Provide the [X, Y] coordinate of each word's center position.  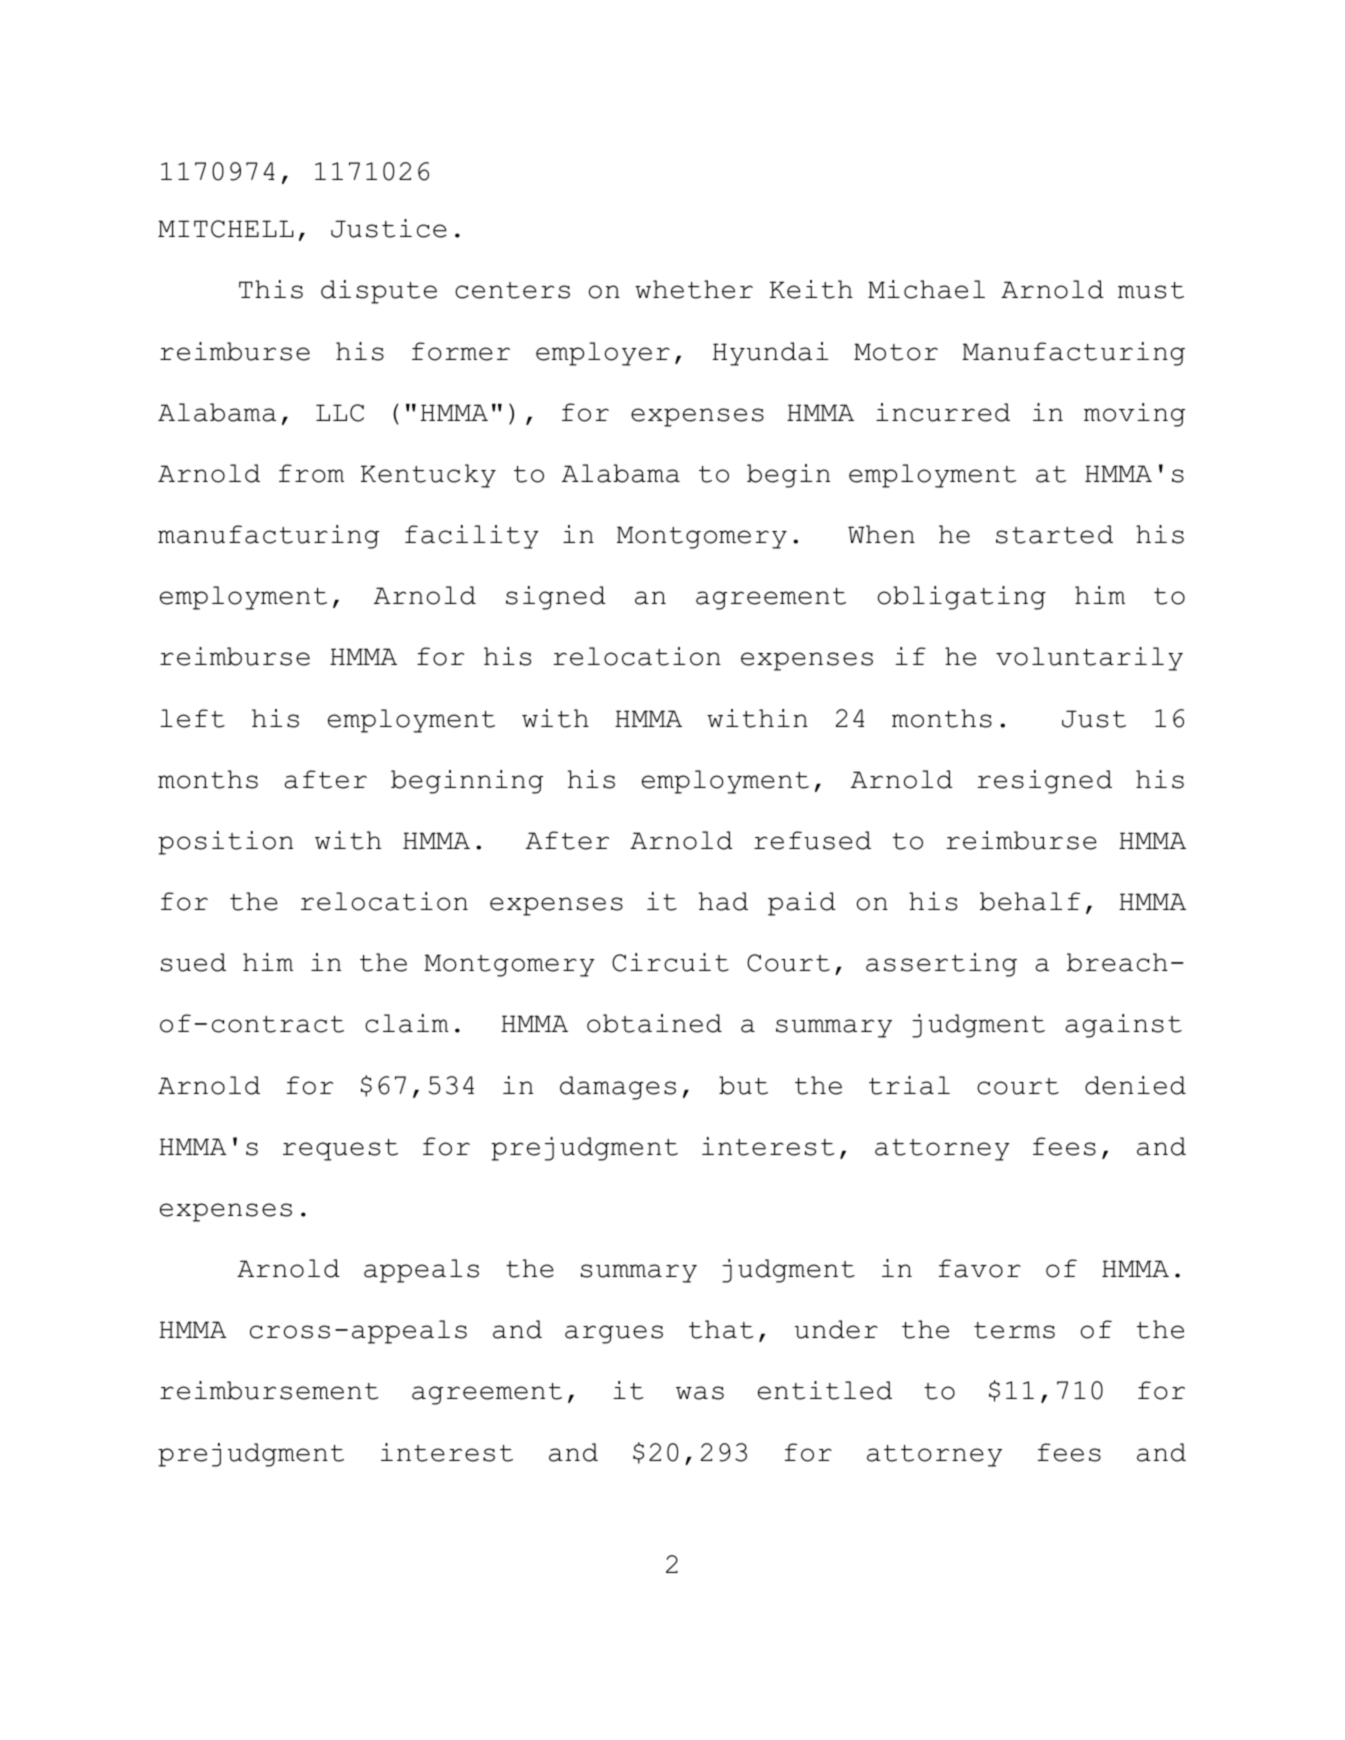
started [1054, 534]
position [225, 843]
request [340, 1150]
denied [1135, 1085]
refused [812, 840]
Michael [926, 289]
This [271, 289]
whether [694, 289]
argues [614, 1334]
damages [618, 1088]
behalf [1030, 901]
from [311, 473]
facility [472, 537]
